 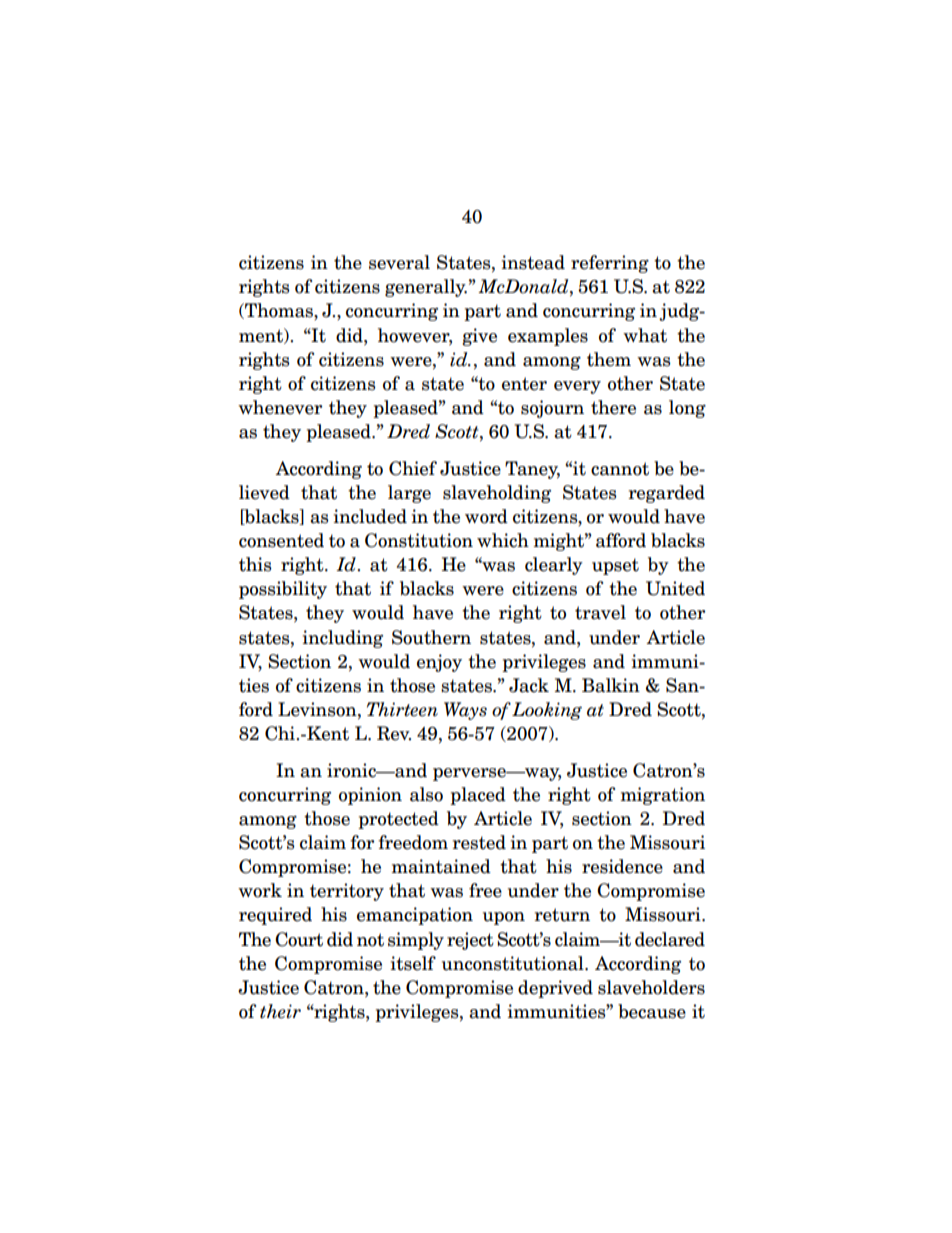 What do you see at coordinates (478, 796) in the screenshot?
I see `placed` at bounding box center [478, 796].
